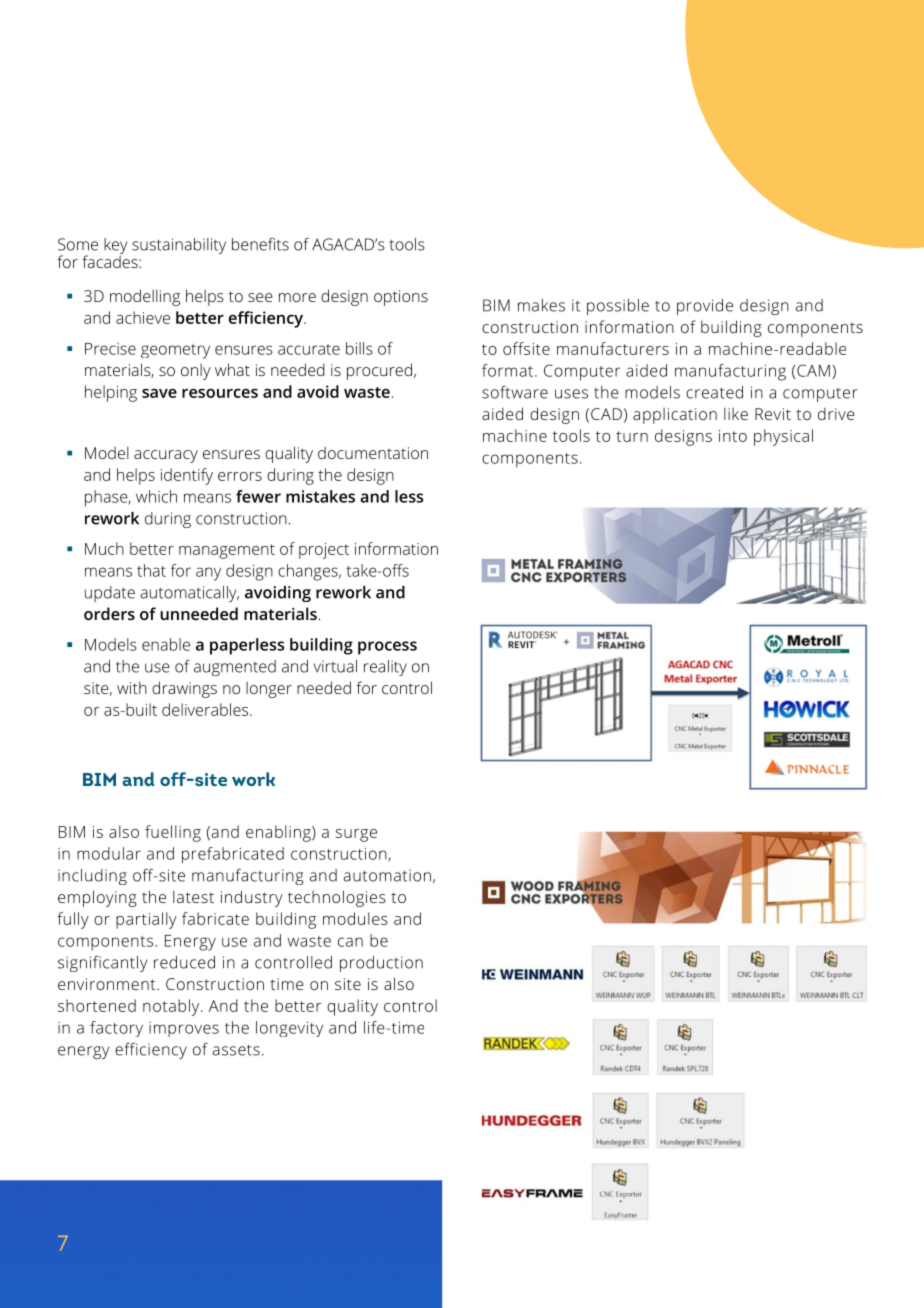  What do you see at coordinates (387, 875) in the screenshot?
I see `automation` at bounding box center [387, 875].
